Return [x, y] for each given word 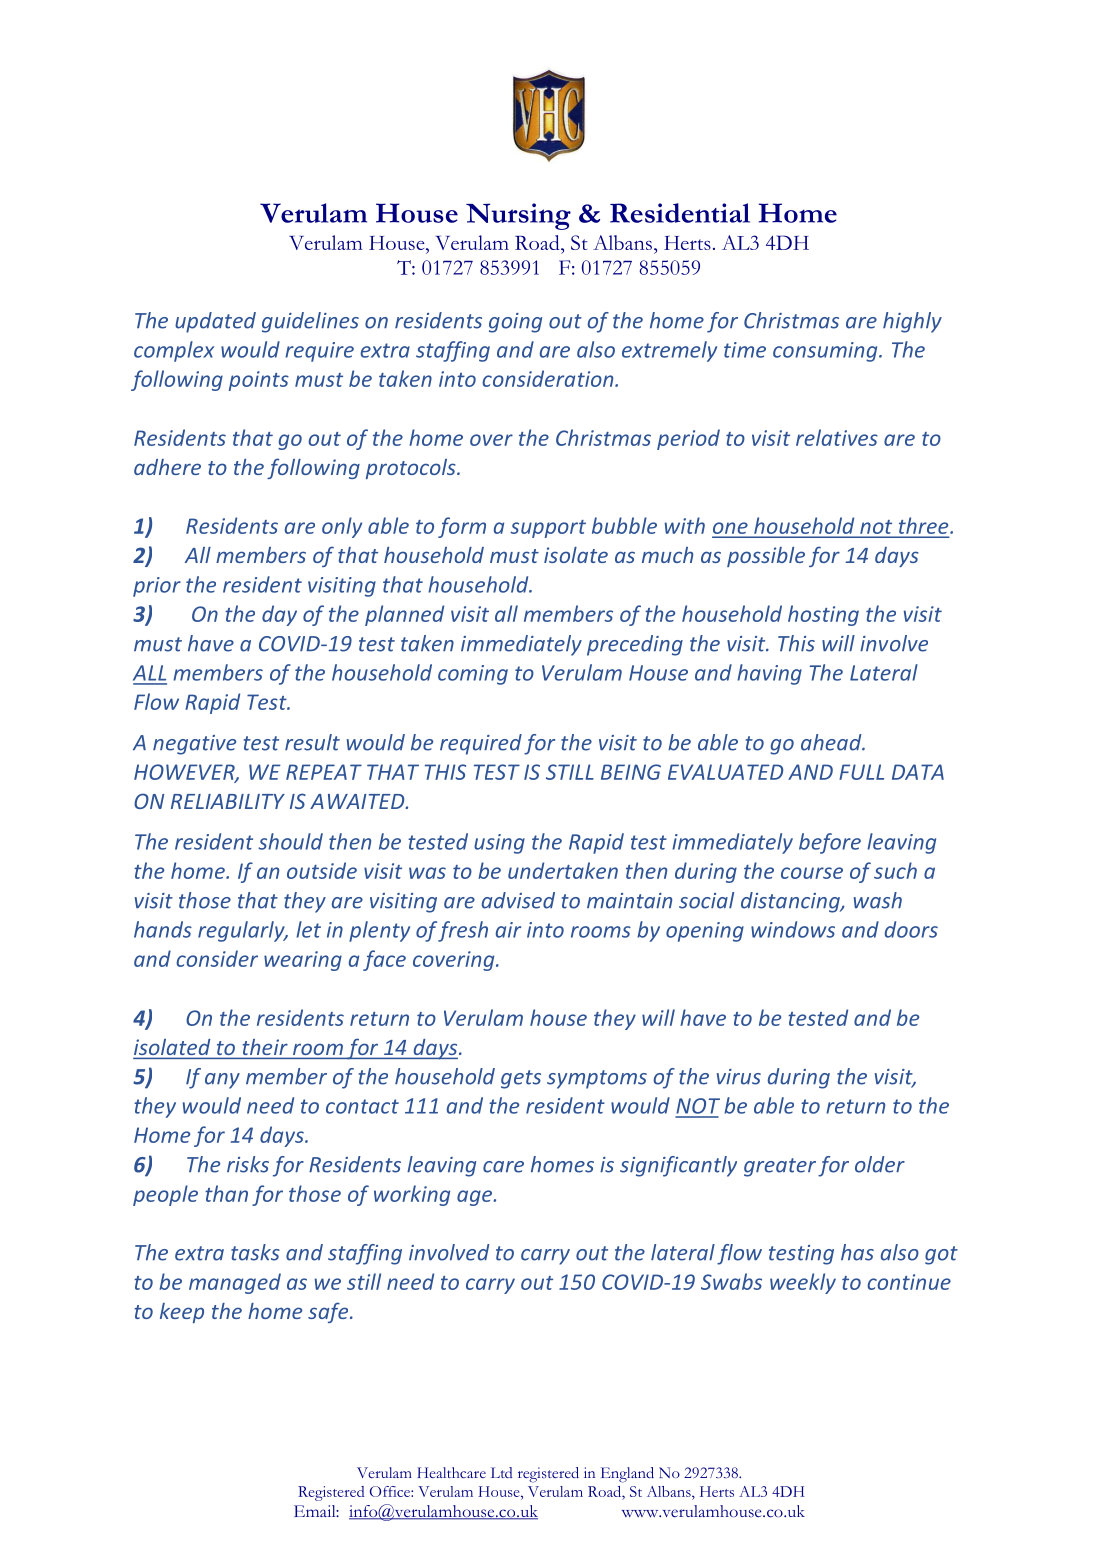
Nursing [518, 216]
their [265, 1047]
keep [182, 1313]
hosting [823, 615]
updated [215, 322]
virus [739, 1077]
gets [521, 1079]
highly [912, 322]
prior [157, 587]
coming [473, 675]
